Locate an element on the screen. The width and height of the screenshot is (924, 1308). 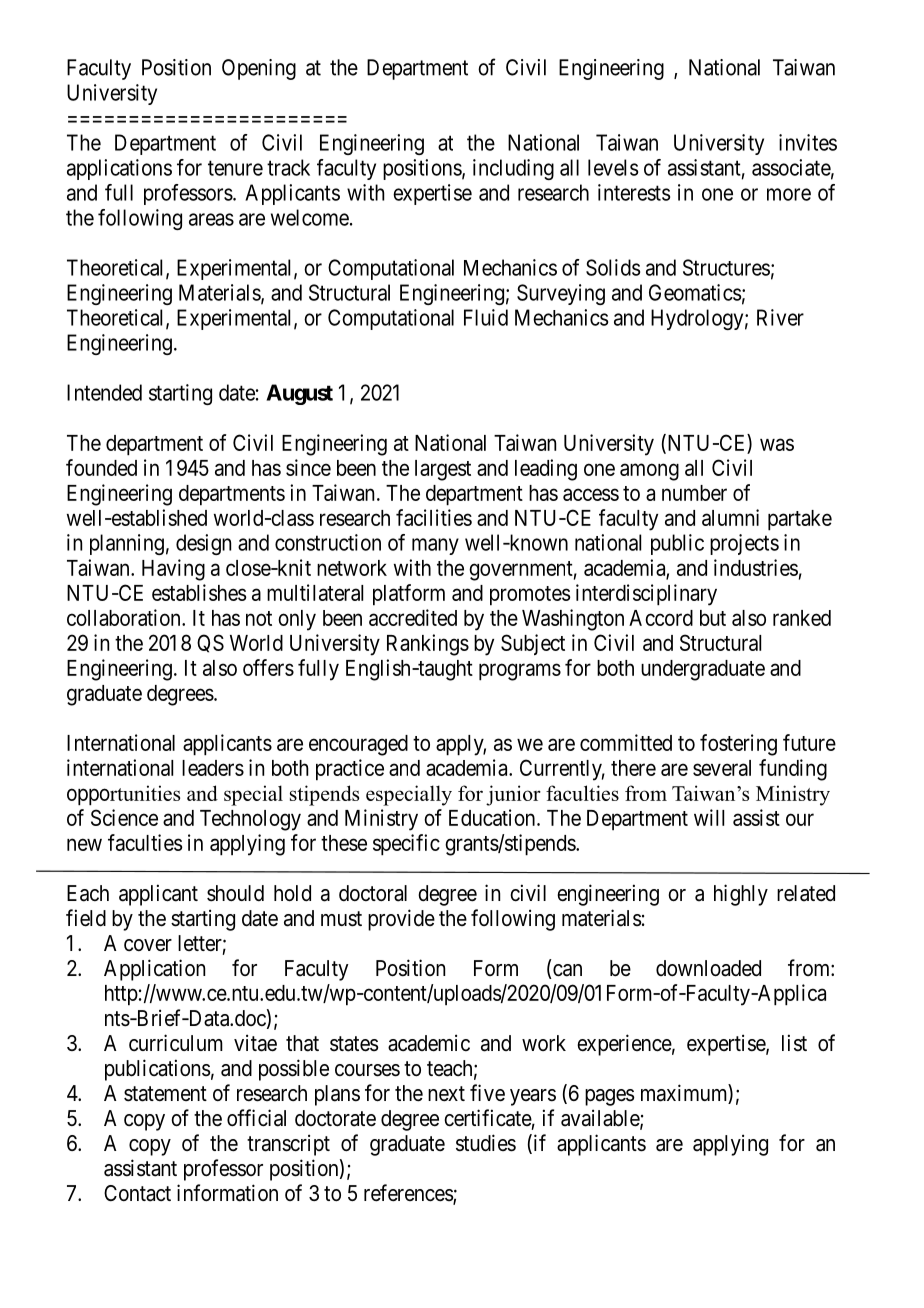
Contact is located at coordinates (137, 1193).
